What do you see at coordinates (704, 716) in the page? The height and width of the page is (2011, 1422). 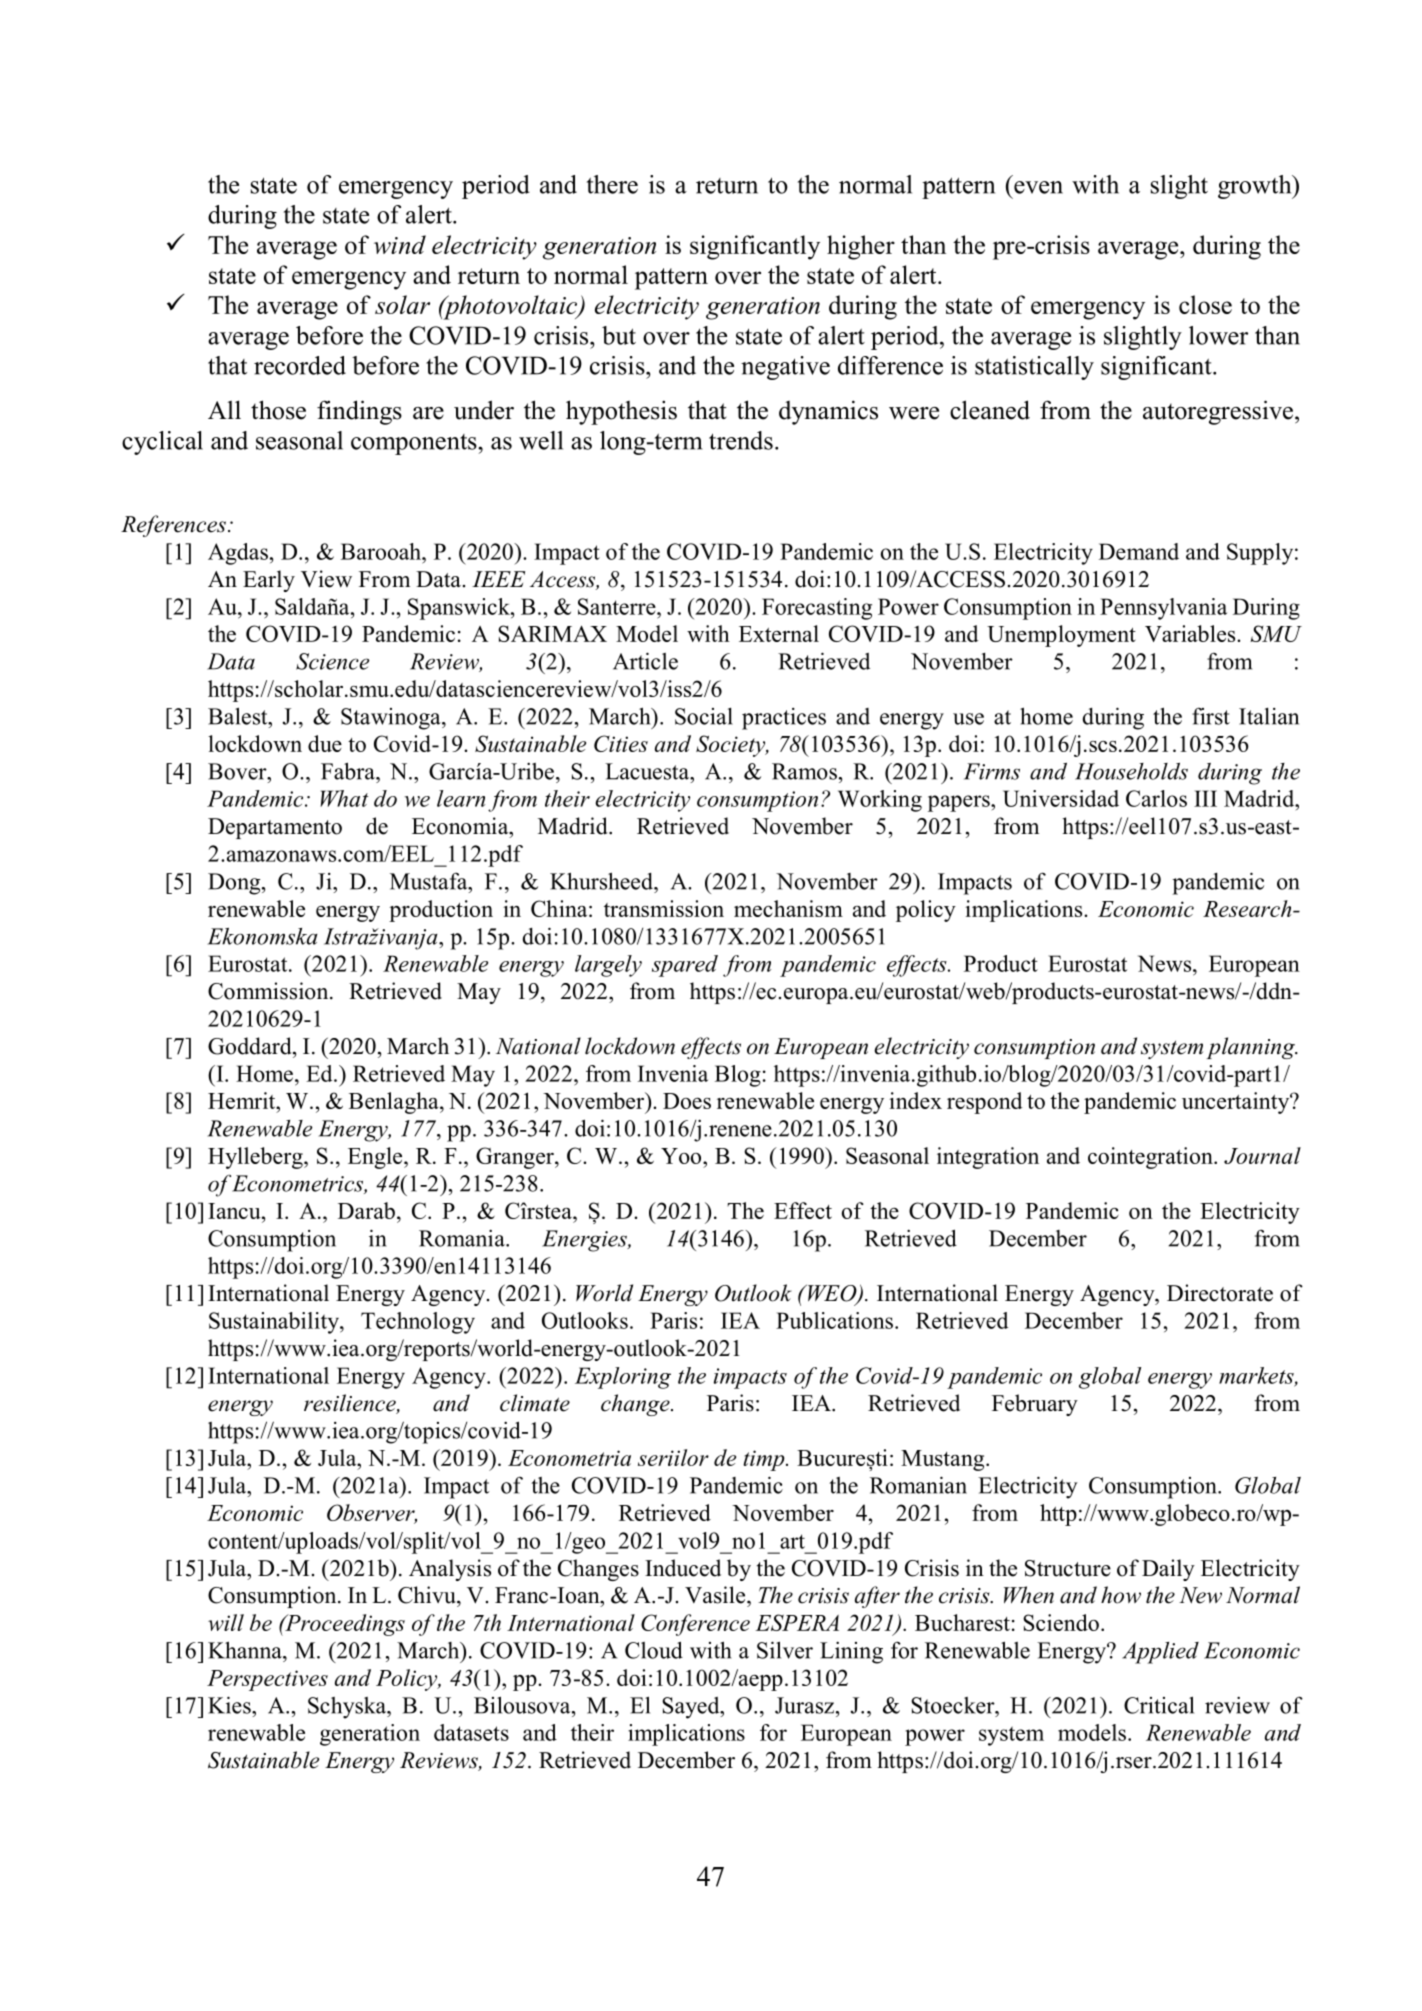 I see `Social` at bounding box center [704, 716].
